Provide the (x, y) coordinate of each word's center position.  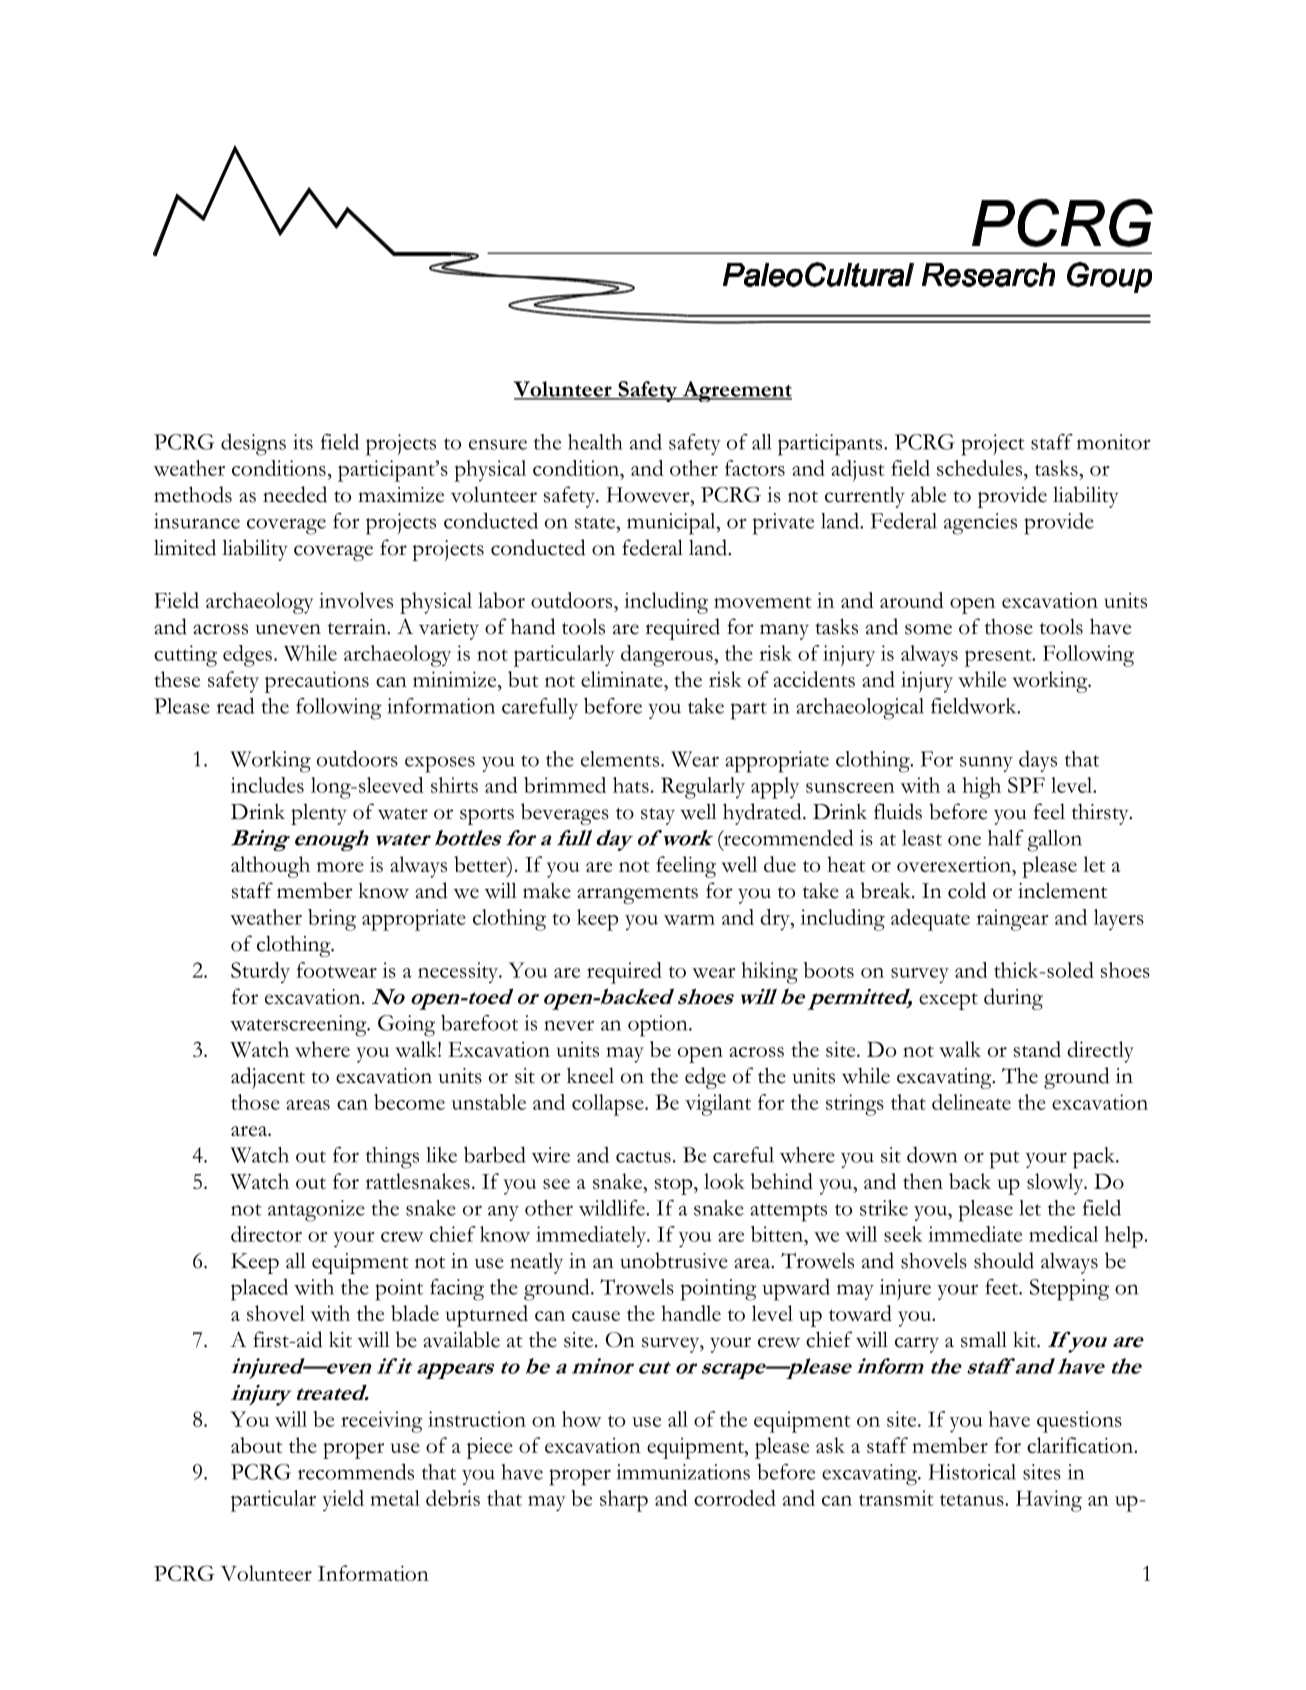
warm (689, 919)
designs (253, 445)
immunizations (683, 1472)
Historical (972, 1472)
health (595, 442)
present (999, 658)
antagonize (316, 1211)
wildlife (613, 1207)
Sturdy (260, 973)
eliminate (623, 679)
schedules (979, 468)
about (257, 1445)
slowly (1056, 1184)
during (1013, 999)
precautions (317, 682)
